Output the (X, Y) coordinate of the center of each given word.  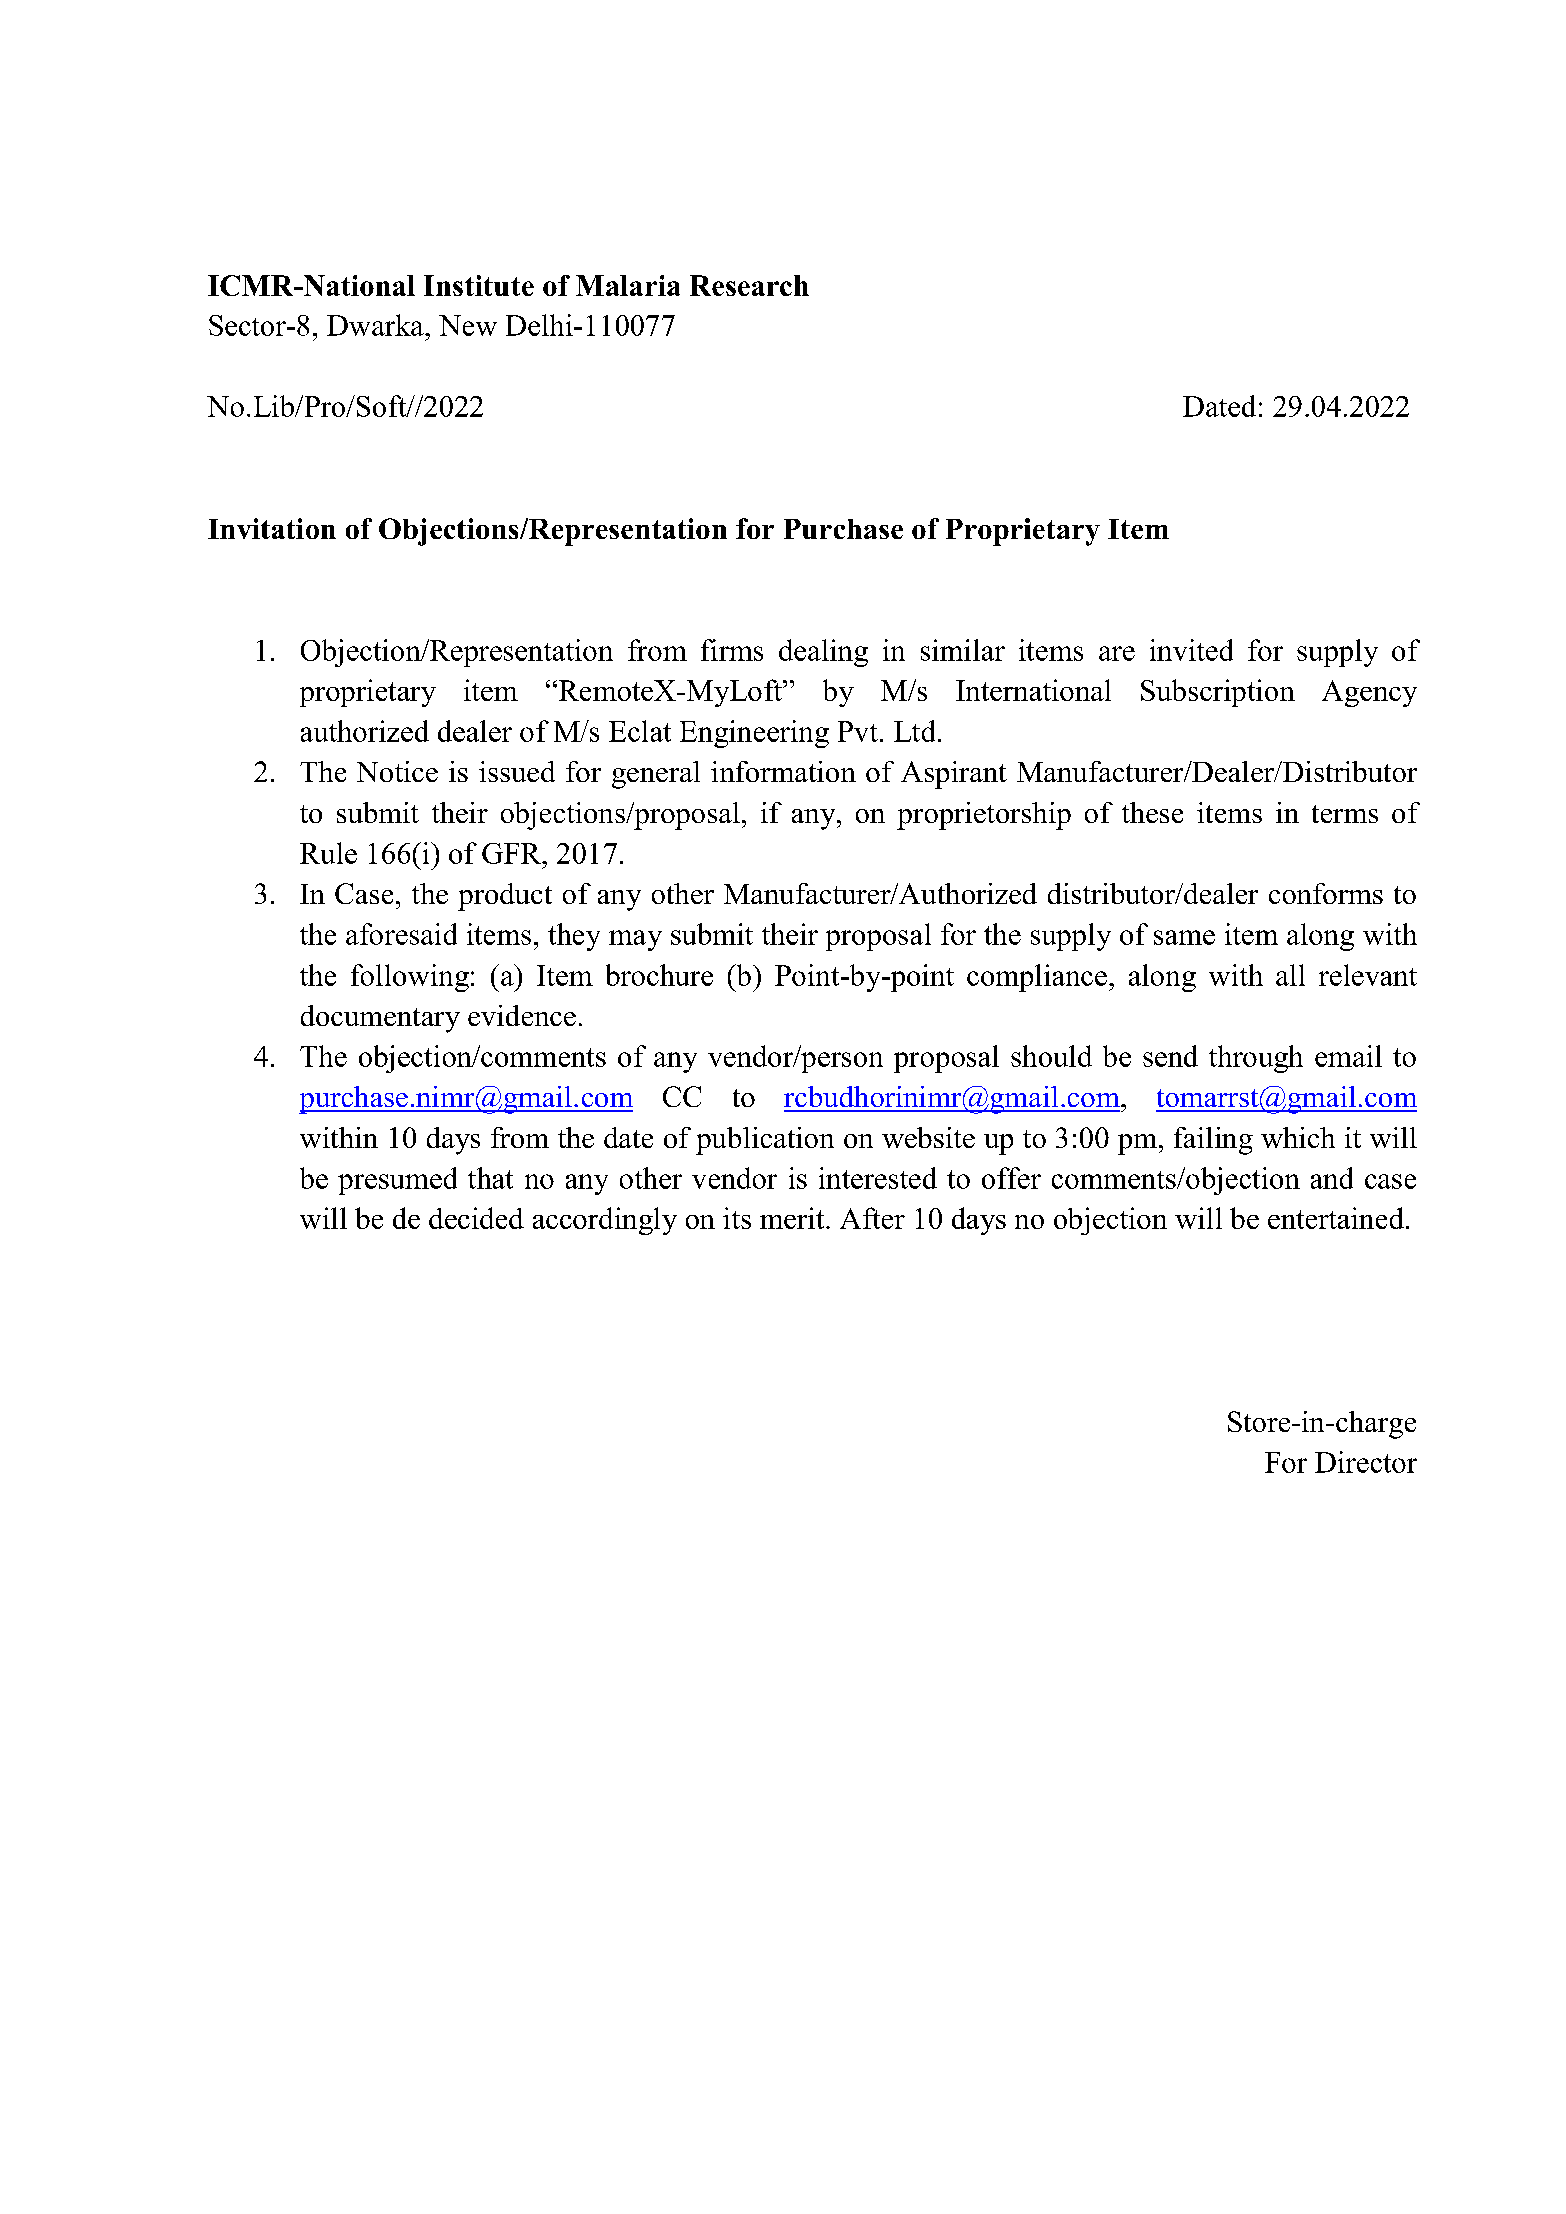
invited (1191, 650)
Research (749, 285)
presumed (397, 1181)
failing (1213, 1141)
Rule (328, 853)
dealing (823, 653)
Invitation (272, 528)
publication (765, 1141)
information (783, 771)
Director (1366, 1462)
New (468, 325)
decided (476, 1218)
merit (793, 1218)
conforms (1326, 893)
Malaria (628, 285)
